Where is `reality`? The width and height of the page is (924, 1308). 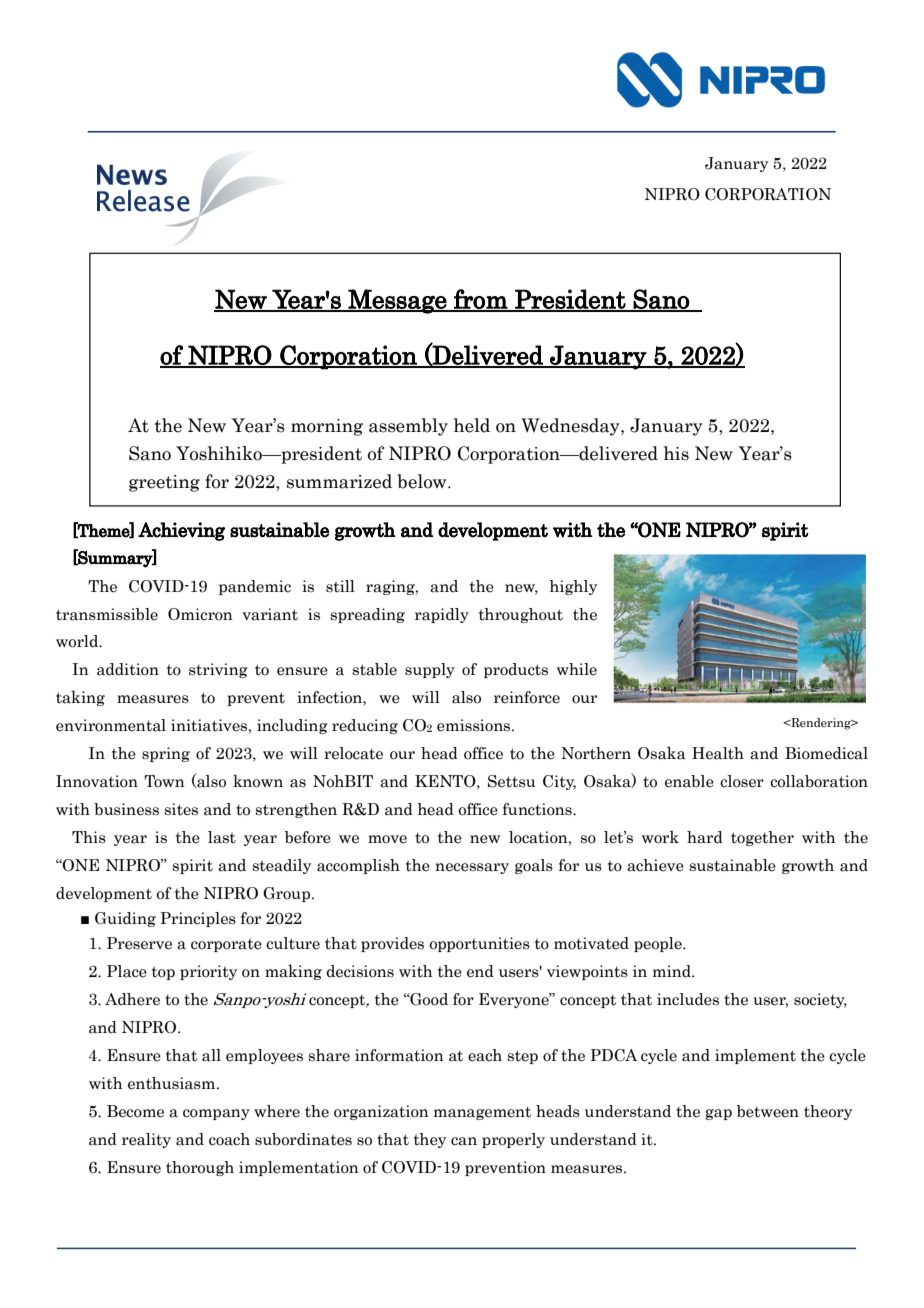
reality is located at coordinates (146, 1140).
